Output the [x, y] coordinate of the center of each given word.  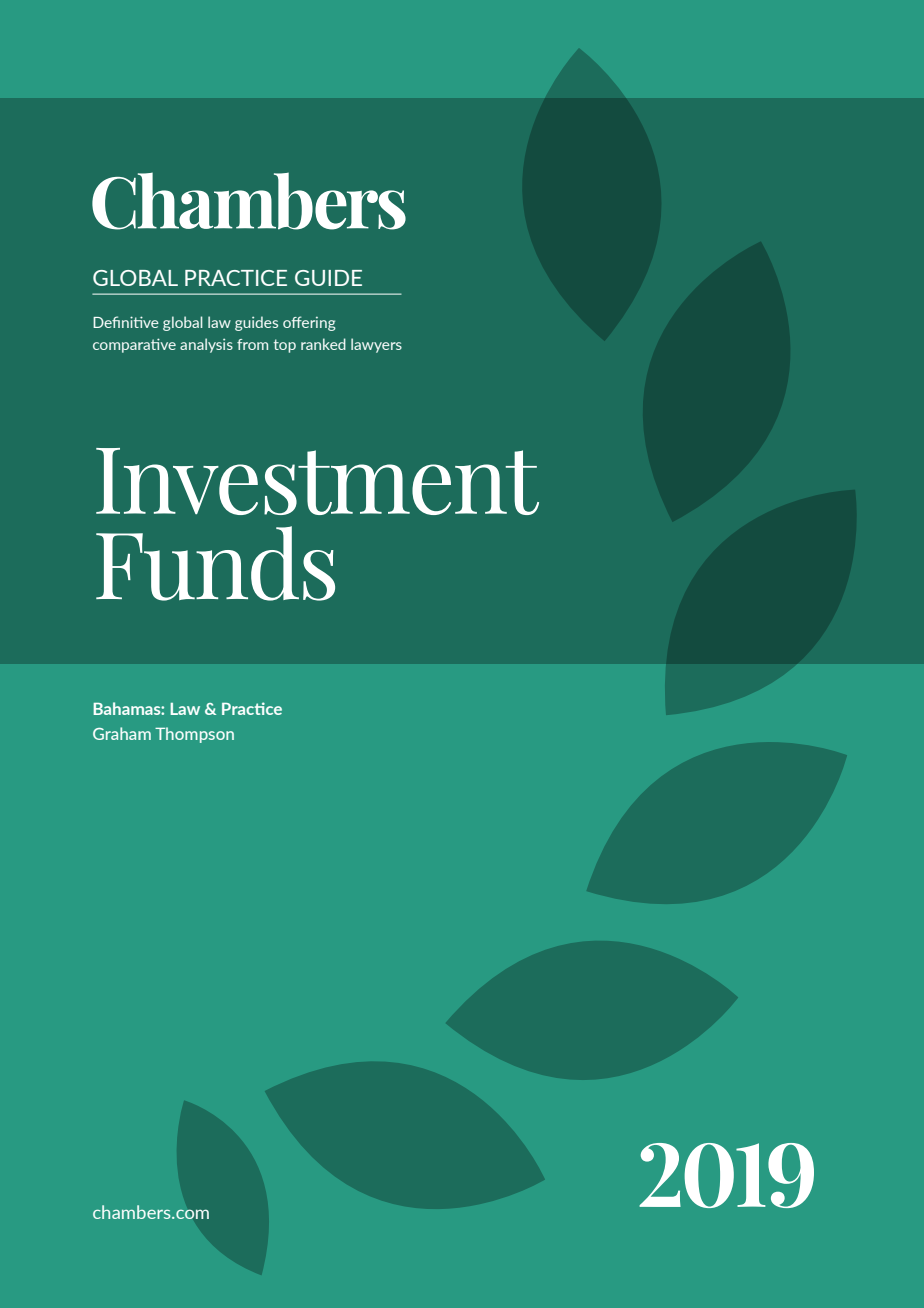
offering [309, 323]
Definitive [126, 322]
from [252, 344]
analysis [206, 345]
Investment [317, 481]
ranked [323, 344]
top [285, 346]
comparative [134, 345]
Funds [215, 563]
